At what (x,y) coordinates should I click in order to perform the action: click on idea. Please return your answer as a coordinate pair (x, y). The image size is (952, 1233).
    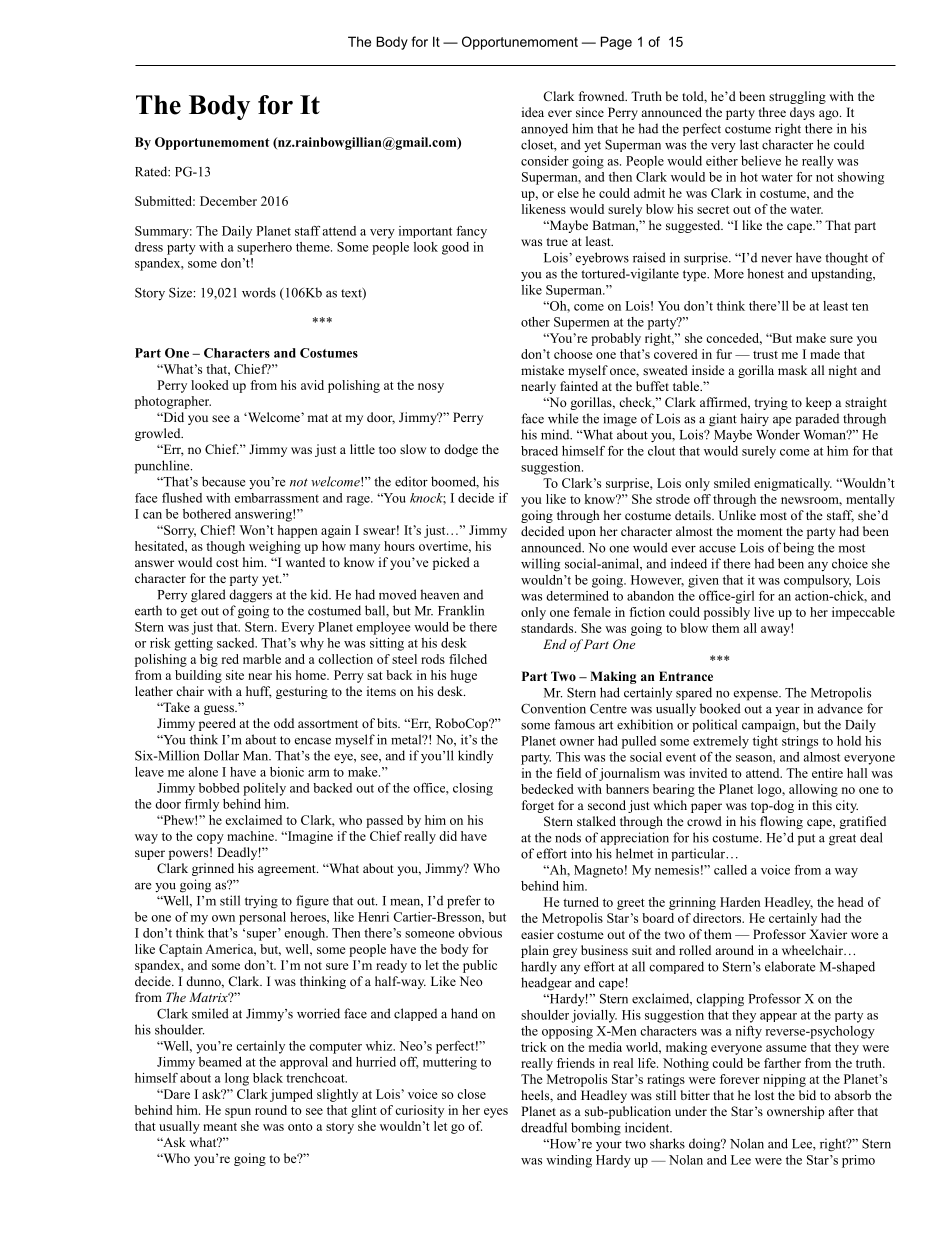
    Looking at the image, I should click on (533, 112).
